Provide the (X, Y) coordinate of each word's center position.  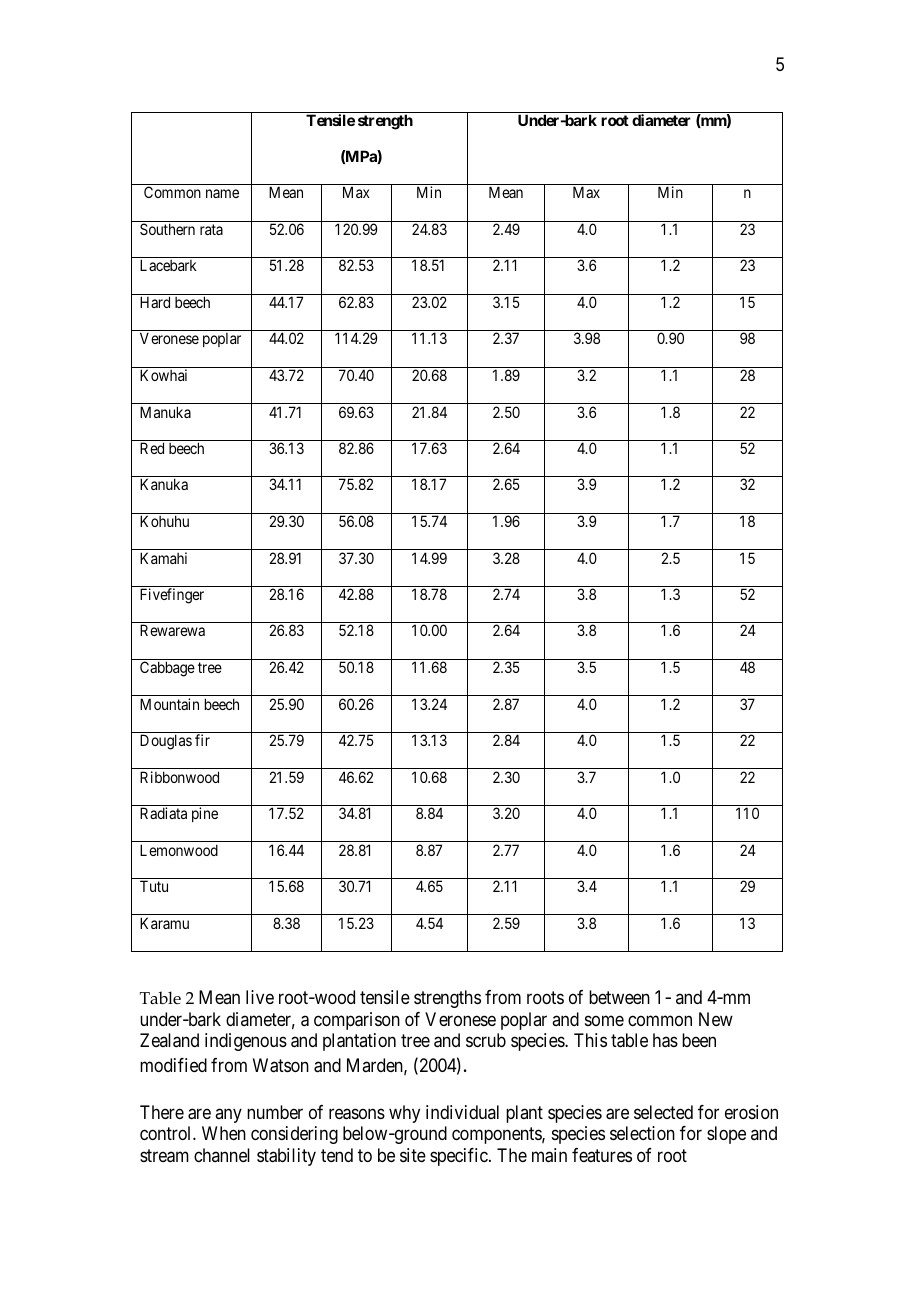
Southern (167, 229)
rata (211, 229)
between (619, 997)
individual (462, 1112)
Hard (155, 302)
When (224, 1133)
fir (202, 740)
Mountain (169, 704)
